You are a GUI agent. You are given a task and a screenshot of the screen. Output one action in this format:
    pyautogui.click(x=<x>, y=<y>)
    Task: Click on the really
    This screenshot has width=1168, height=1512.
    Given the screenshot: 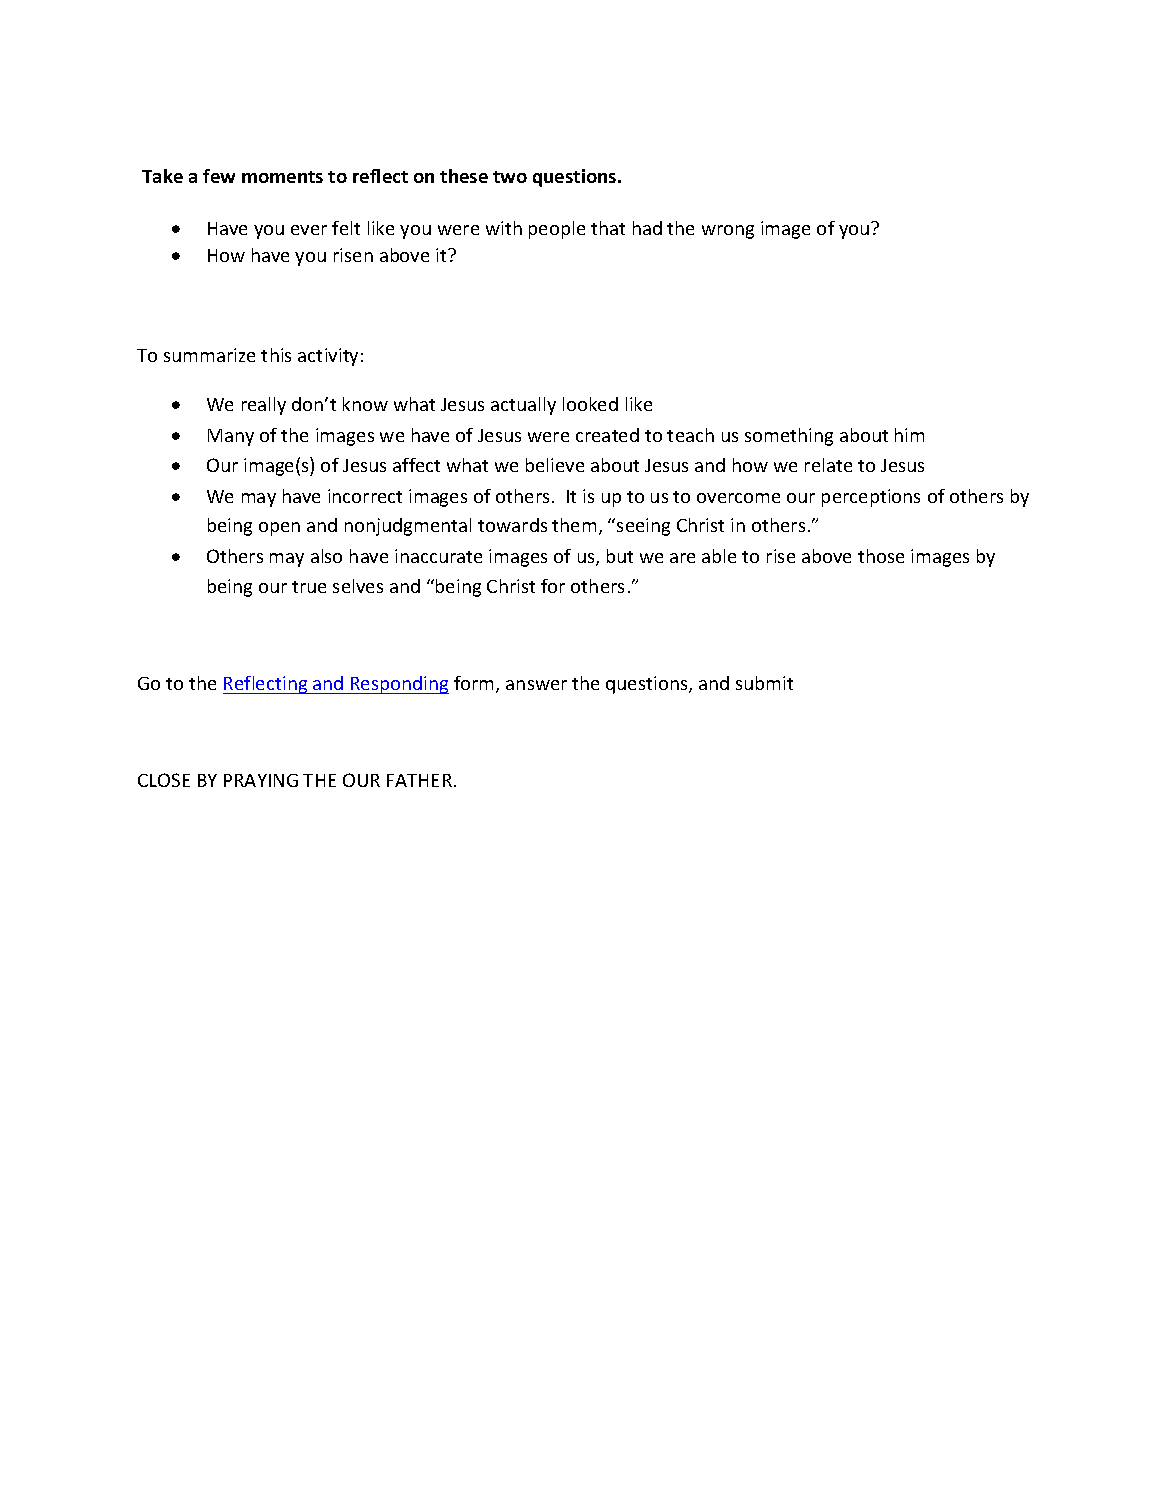 What is the action you would take?
    pyautogui.click(x=264, y=406)
